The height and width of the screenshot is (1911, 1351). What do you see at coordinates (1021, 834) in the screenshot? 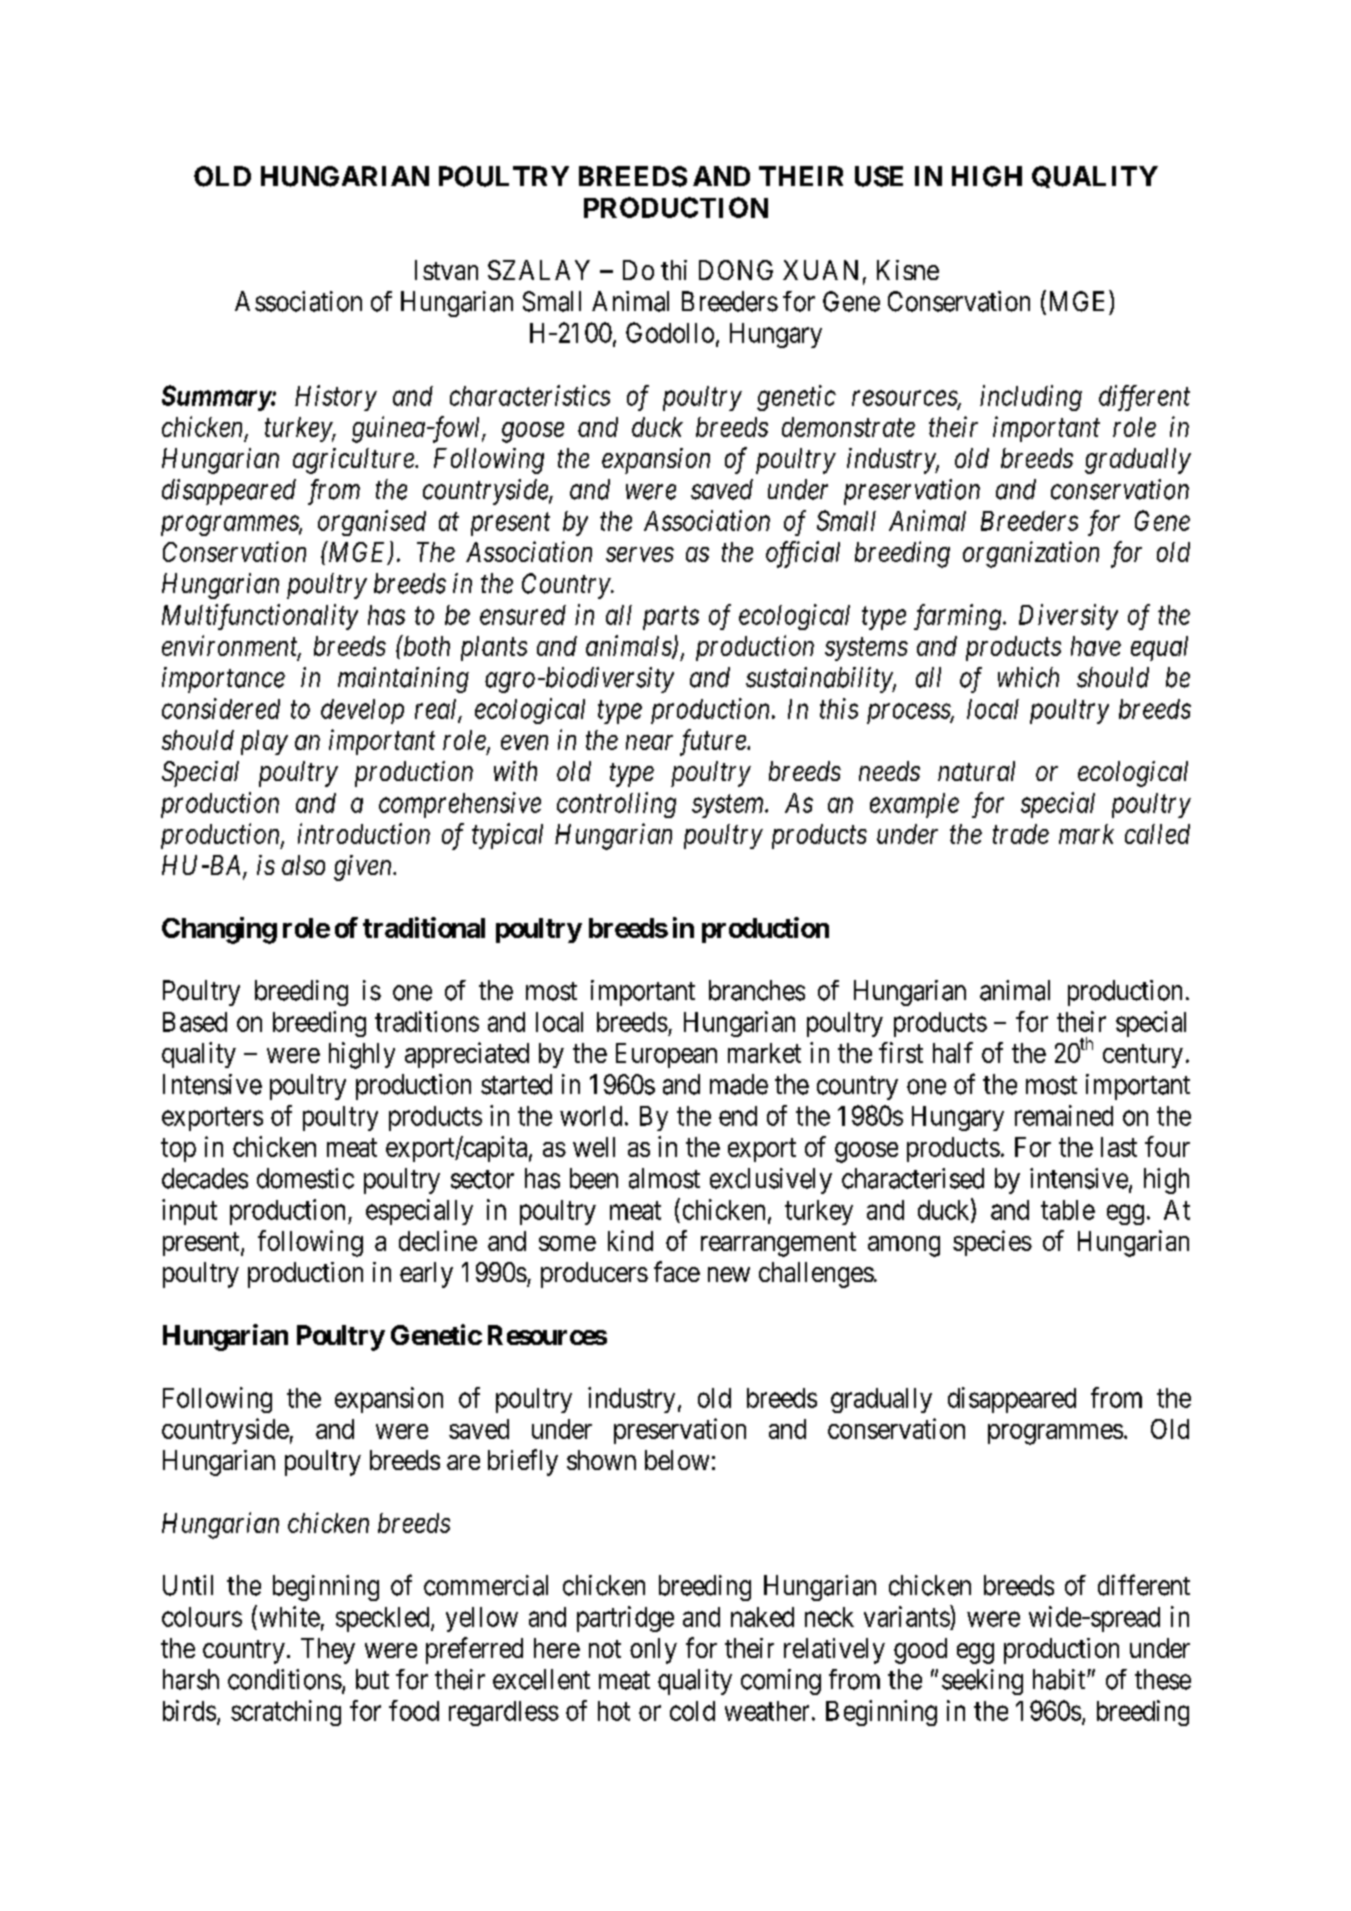
I see `trade` at bounding box center [1021, 834].
